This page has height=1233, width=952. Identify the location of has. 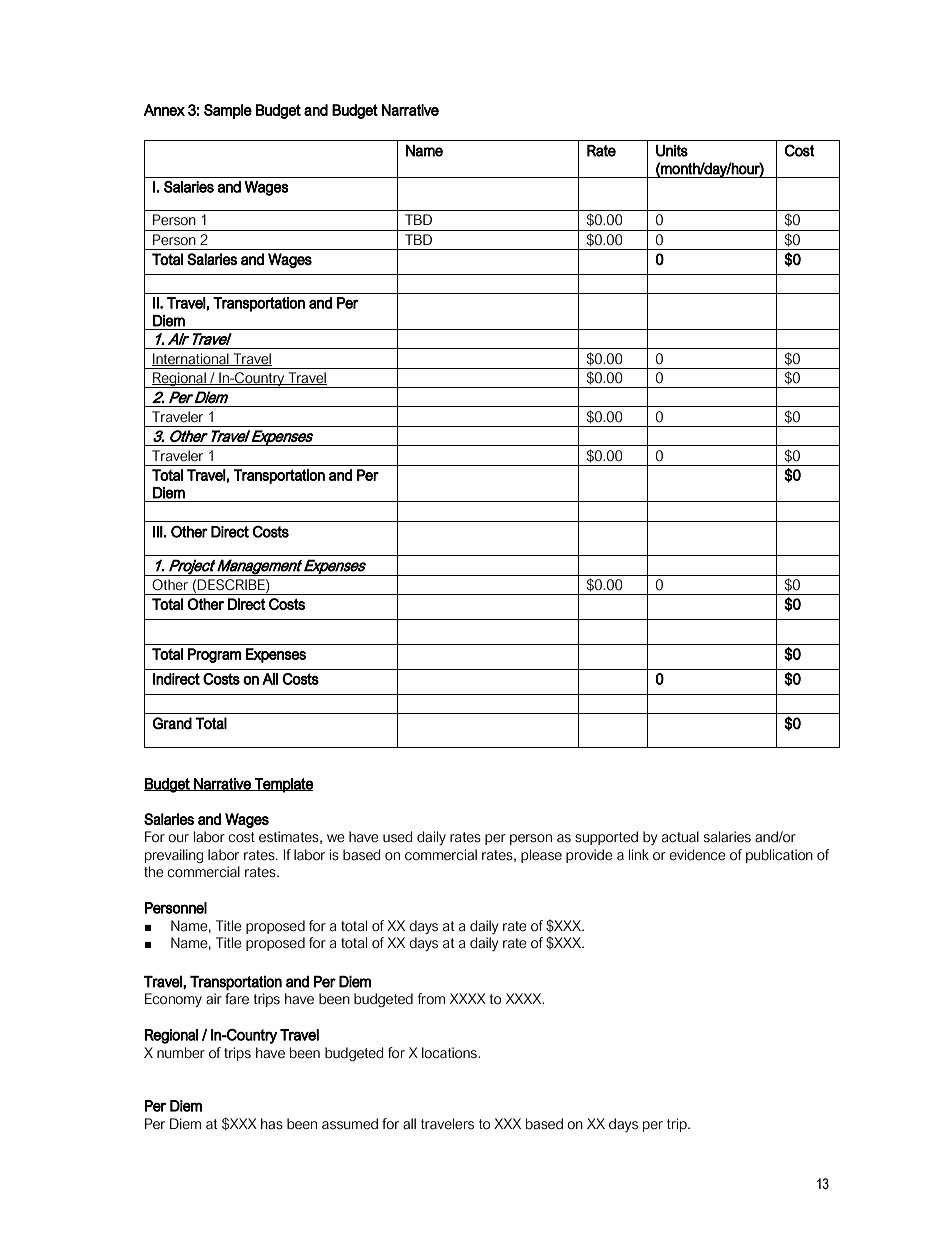
(272, 1124).
